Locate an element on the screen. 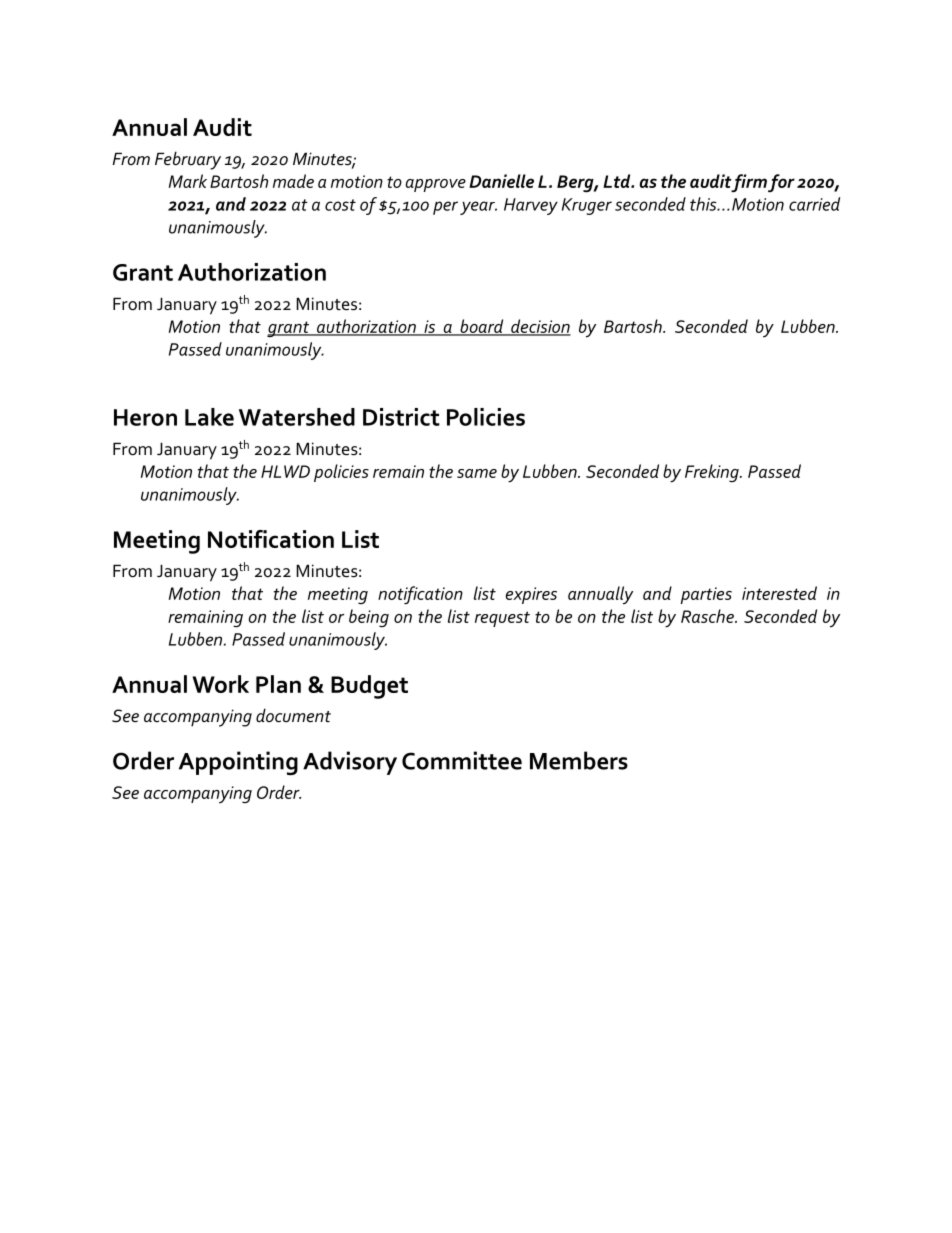  Danielle is located at coordinates (501, 181).
